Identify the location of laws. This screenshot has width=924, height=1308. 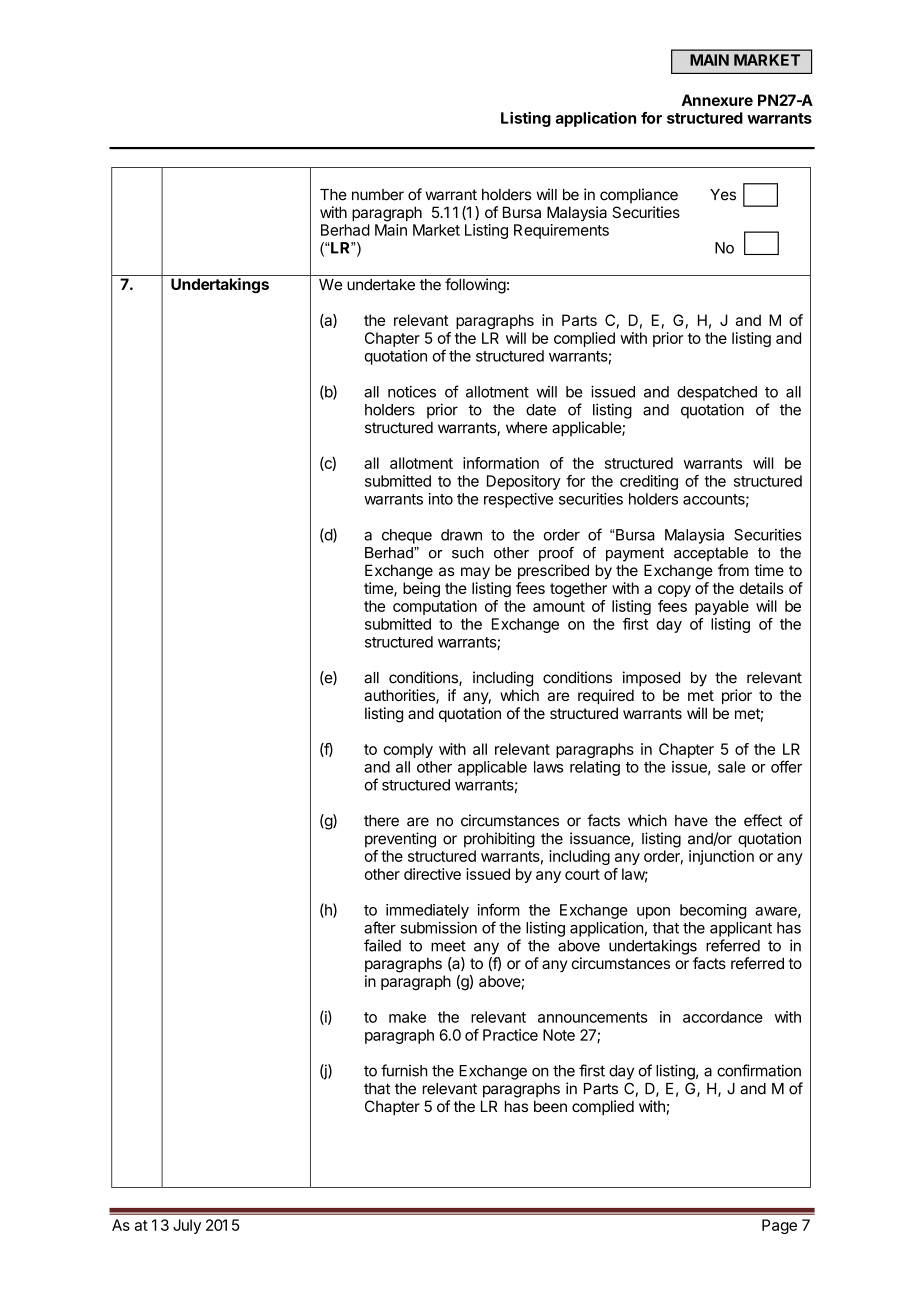
(548, 767).
